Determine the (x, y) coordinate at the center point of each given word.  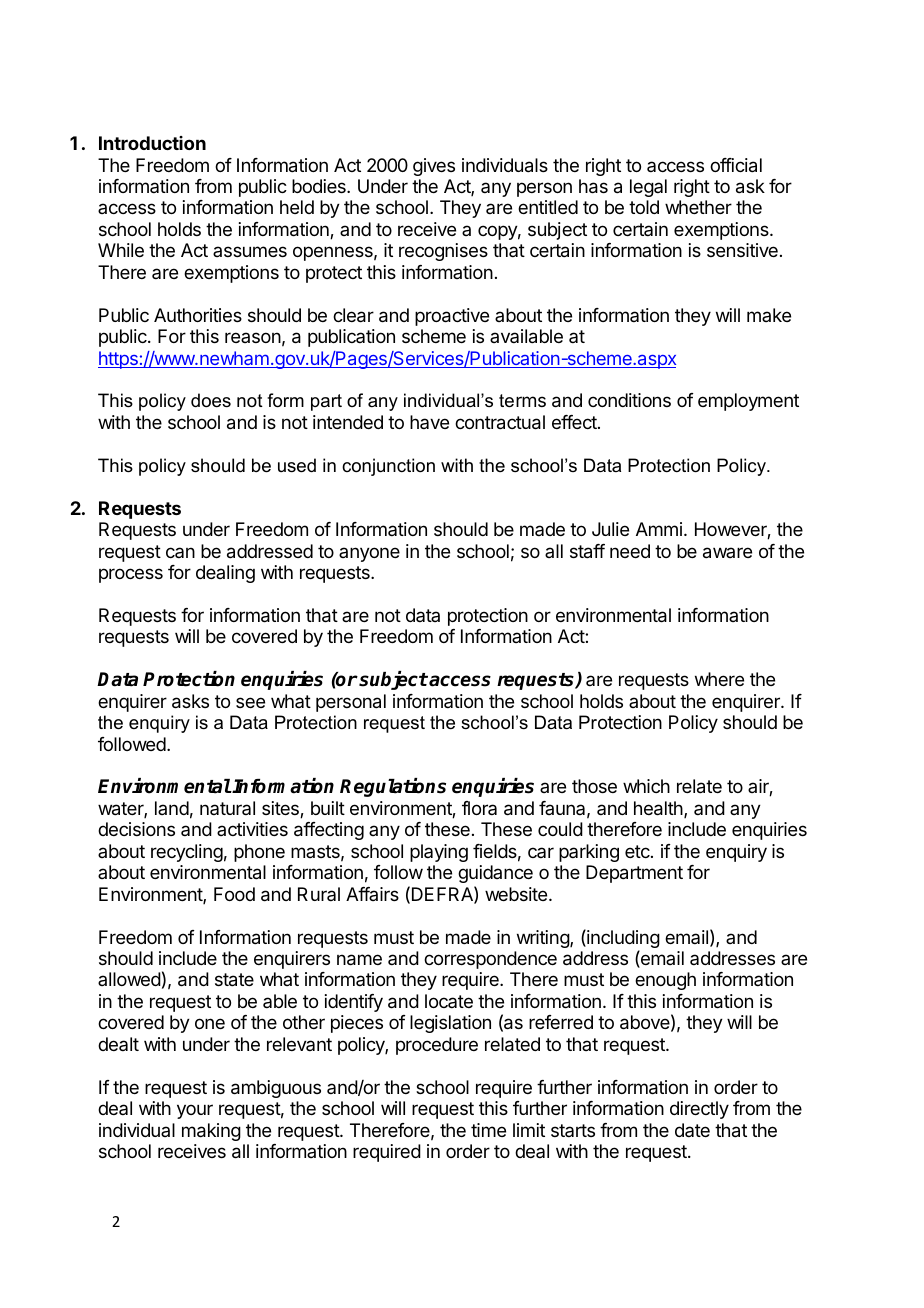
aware (727, 553)
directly (699, 1110)
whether (698, 207)
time (488, 1130)
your (195, 1111)
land (172, 808)
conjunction (388, 467)
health (659, 809)
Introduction (152, 143)
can (180, 552)
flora (479, 808)
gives (434, 167)
